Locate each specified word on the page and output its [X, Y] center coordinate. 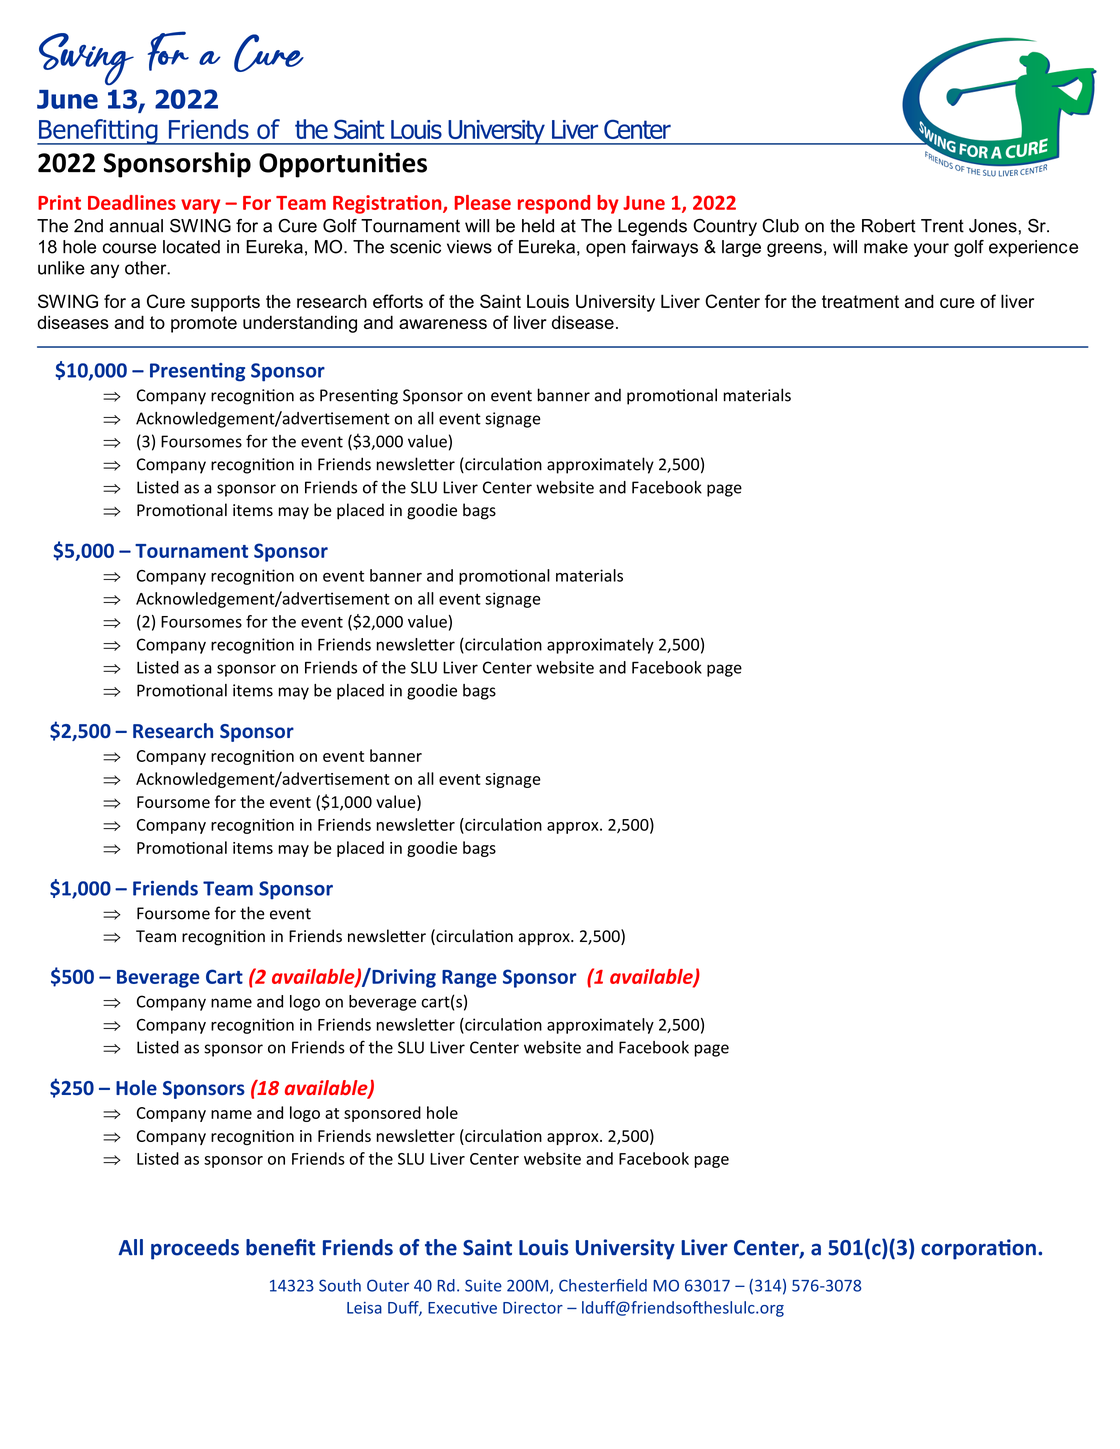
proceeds [195, 1249]
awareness [443, 324]
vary [200, 206]
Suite [483, 1285]
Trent [942, 226]
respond [554, 204]
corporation [978, 1249]
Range [469, 979]
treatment [860, 301]
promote [204, 324]
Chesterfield [603, 1285]
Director [533, 1307]
